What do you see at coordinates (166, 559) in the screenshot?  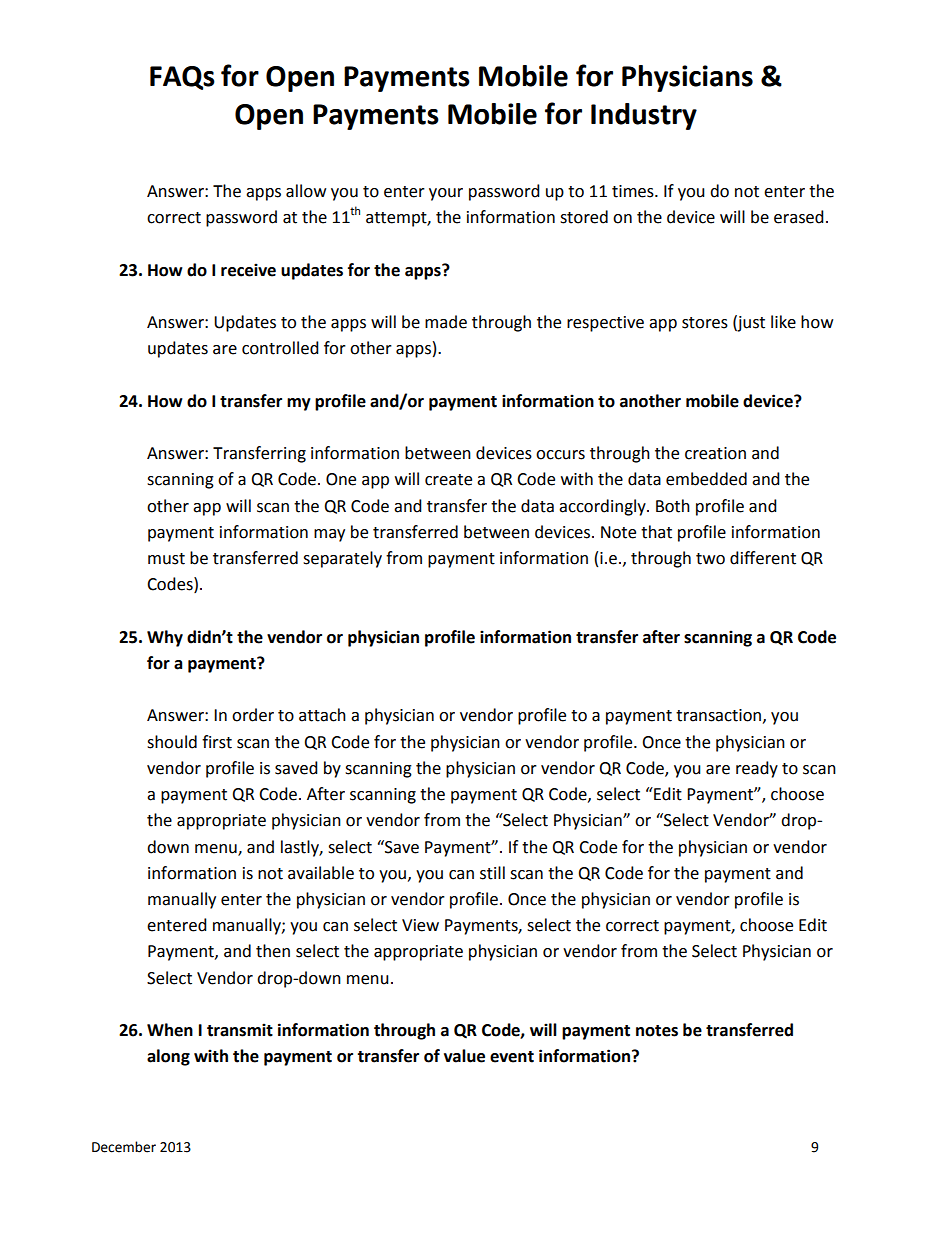 I see `must` at bounding box center [166, 559].
